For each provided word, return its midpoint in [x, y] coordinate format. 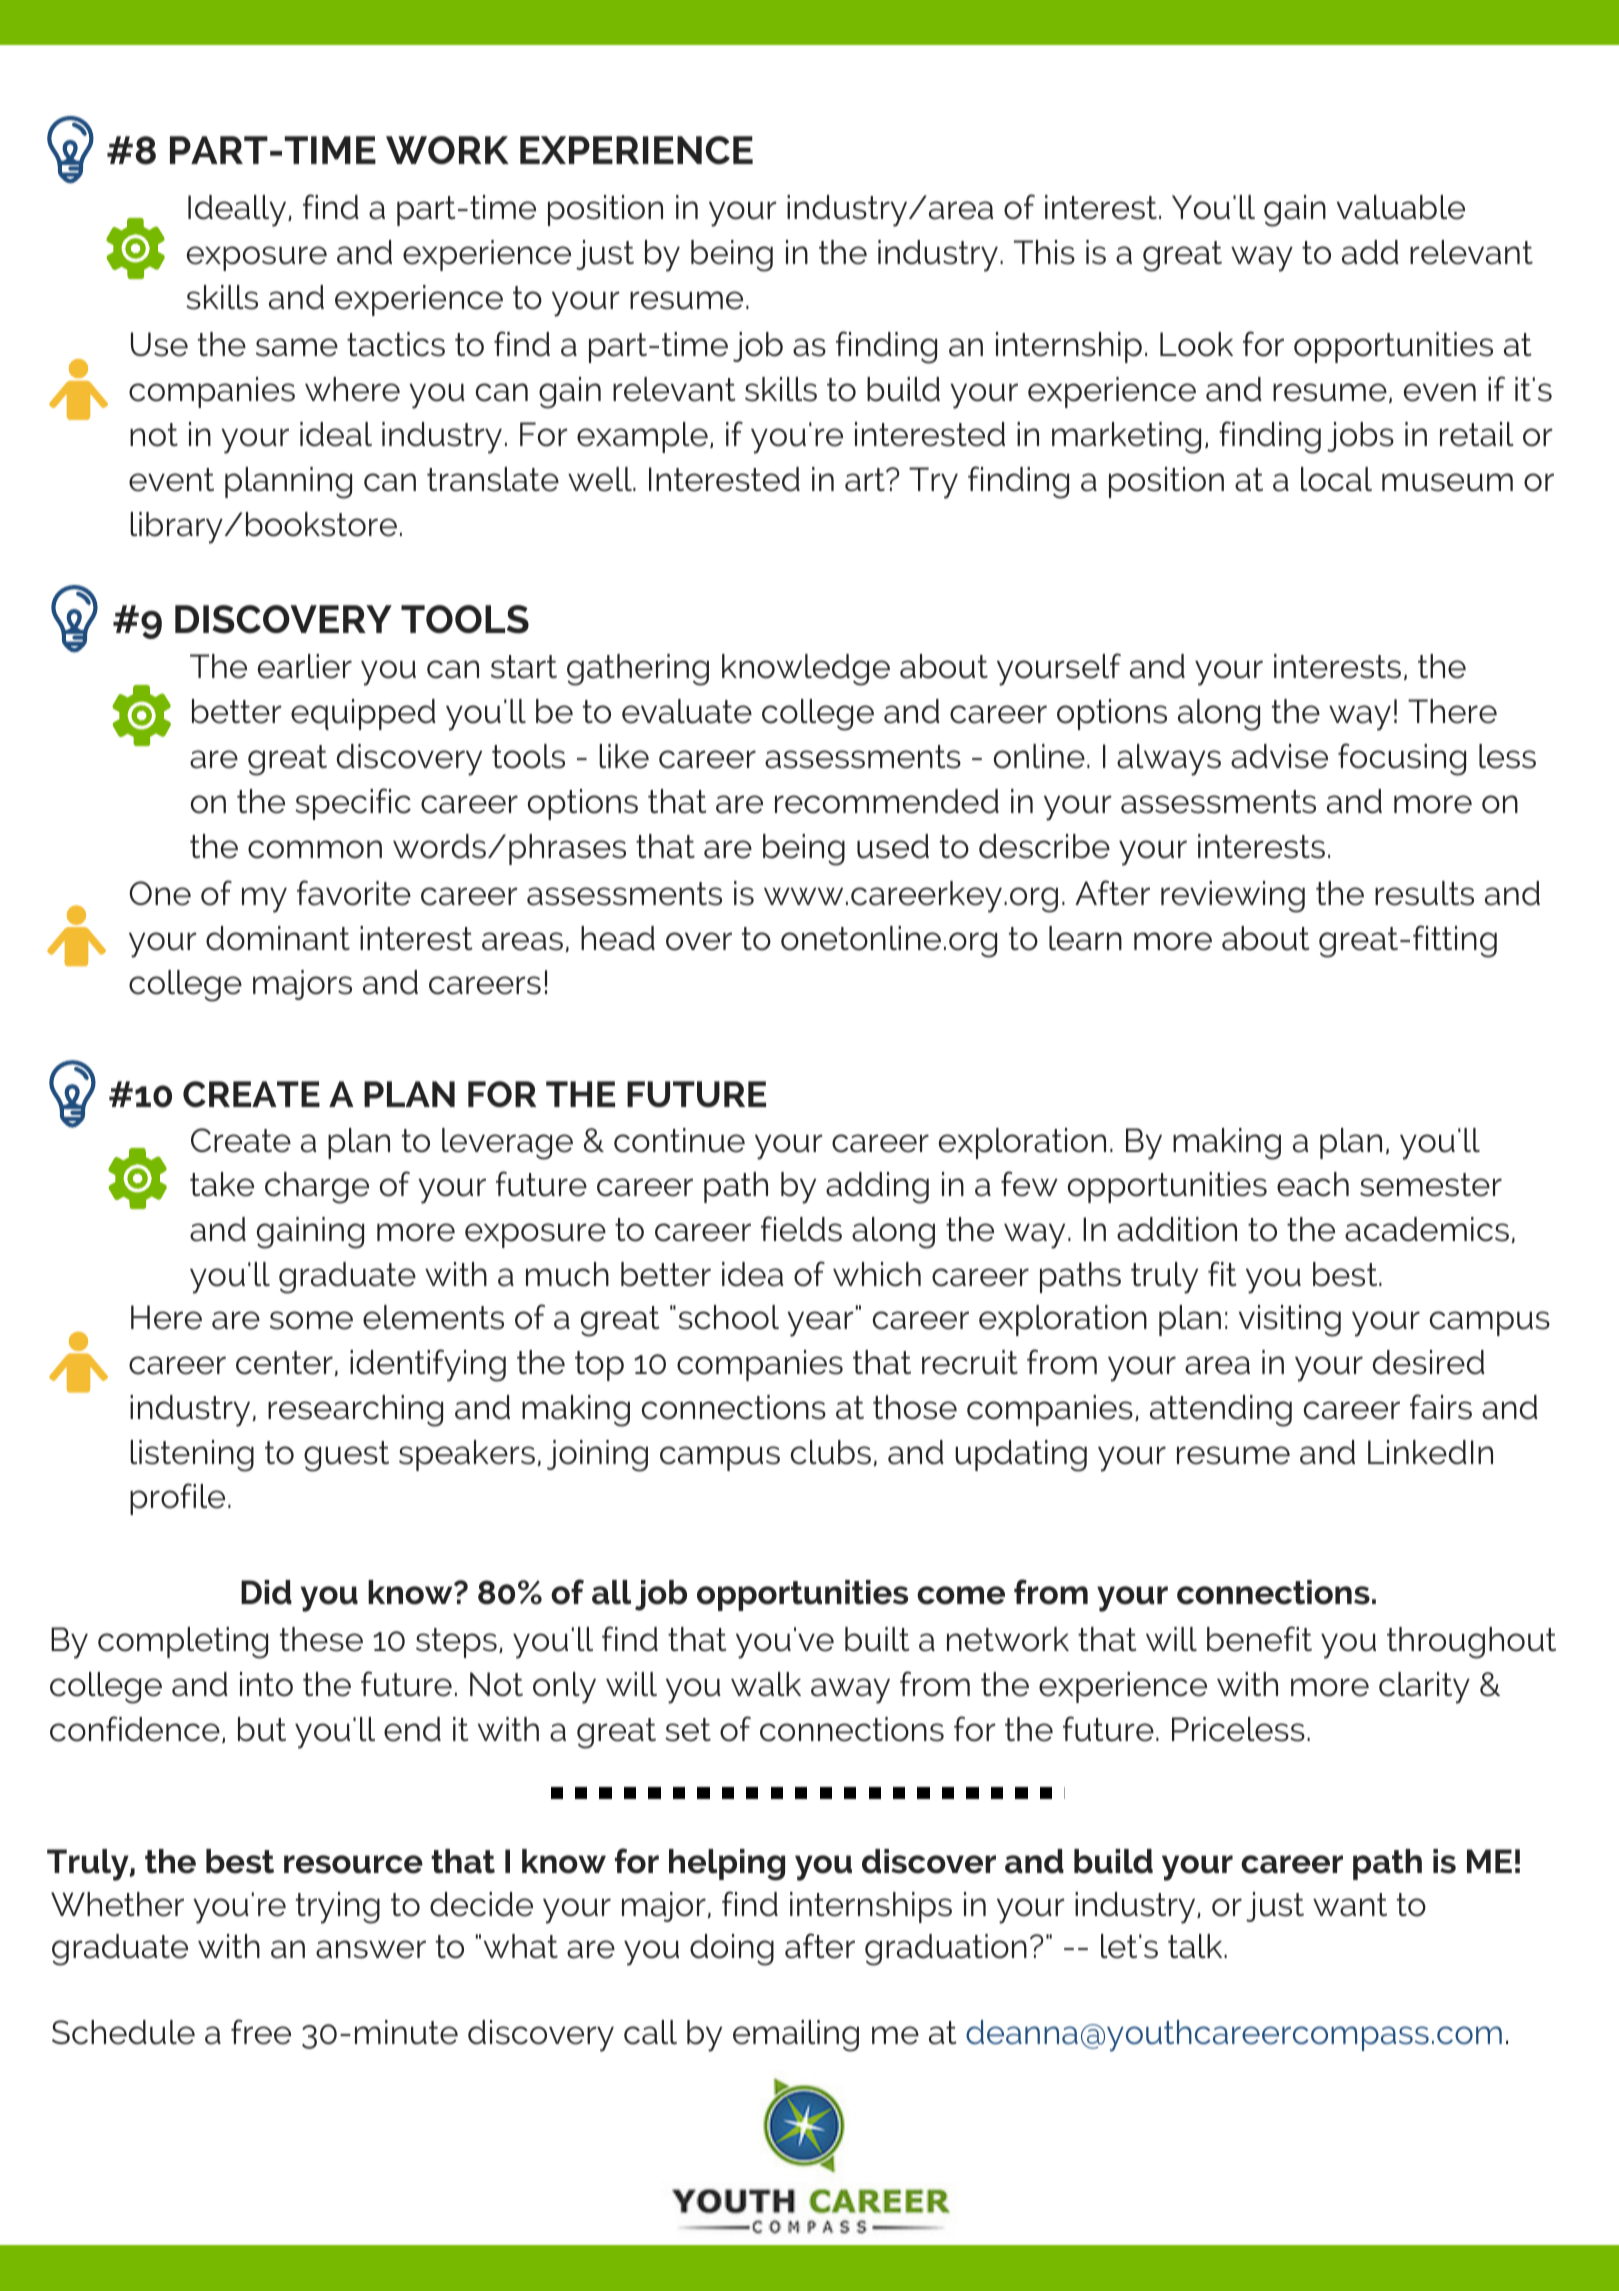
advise [1279, 756]
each [1313, 1184]
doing [732, 1950]
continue [679, 1140]
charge [317, 1188]
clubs [831, 1452]
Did [266, 1592]
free [261, 2032]
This [1044, 252]
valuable [1401, 207]
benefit [1259, 1639]
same [297, 347]
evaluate [687, 711]
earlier [305, 666]
